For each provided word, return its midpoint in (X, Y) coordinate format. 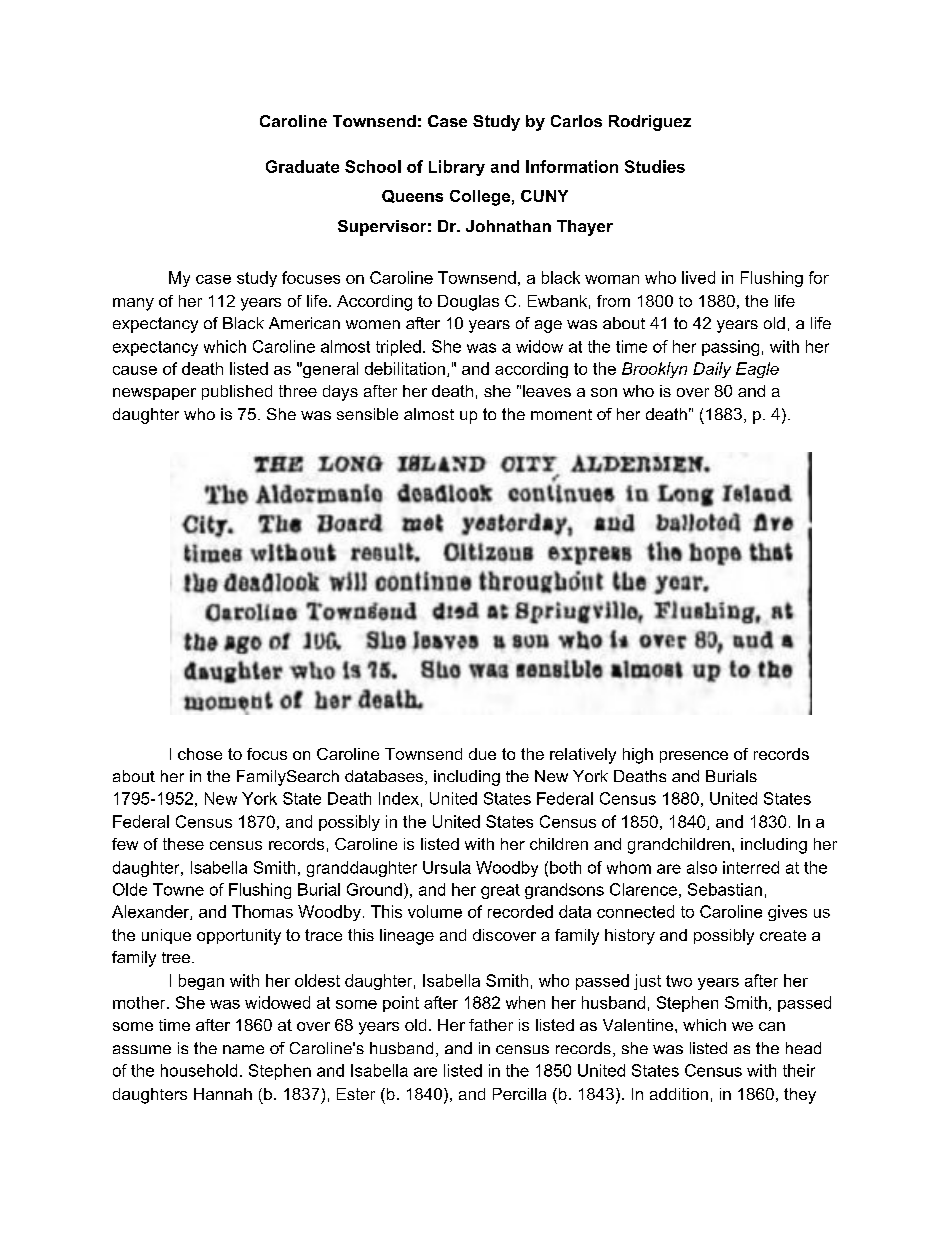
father (491, 1025)
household (199, 1070)
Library (457, 168)
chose (200, 754)
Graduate (302, 166)
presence (694, 757)
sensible (367, 414)
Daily (712, 370)
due (482, 754)
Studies (655, 166)
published (237, 392)
